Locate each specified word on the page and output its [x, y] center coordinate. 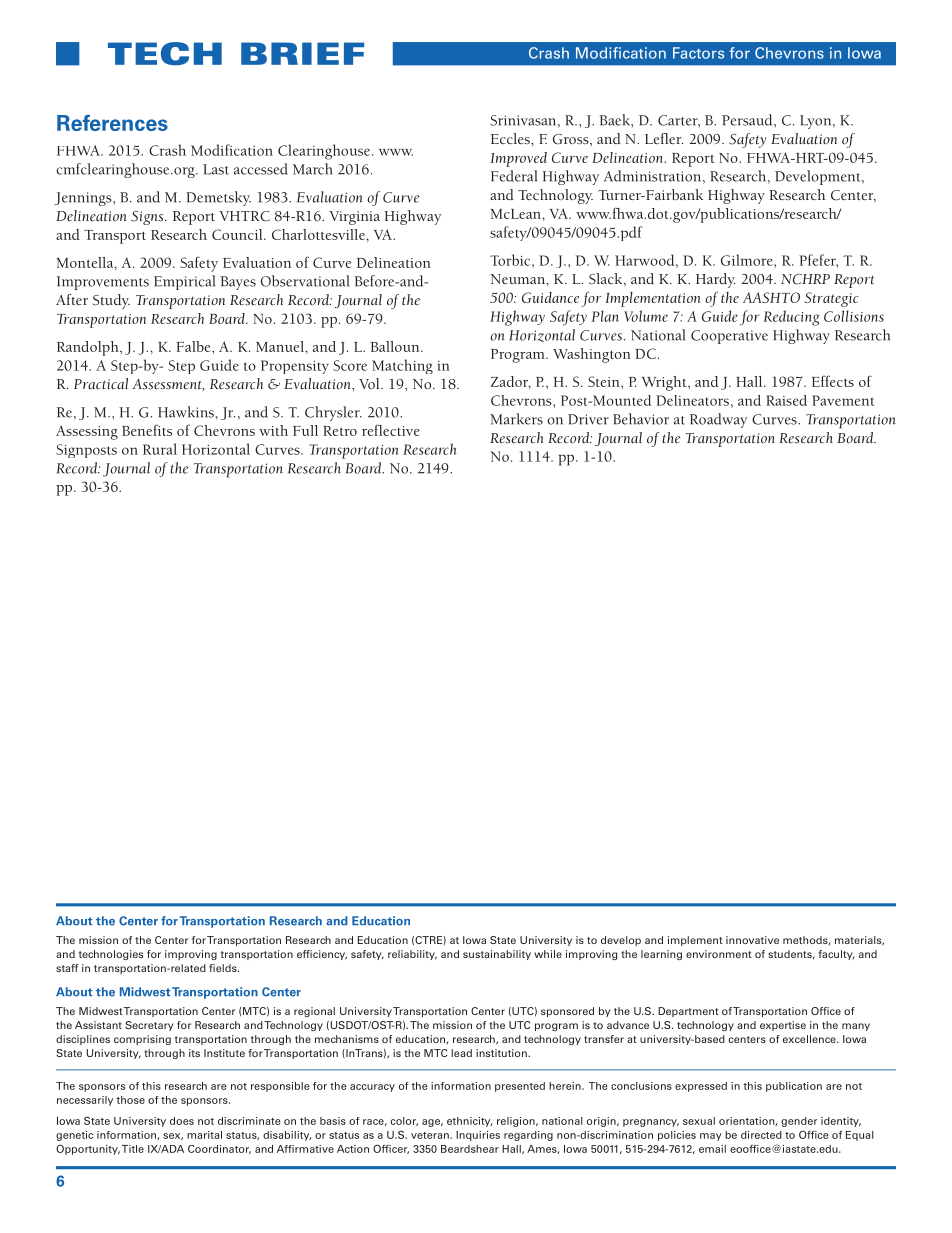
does [182, 1121]
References [112, 123]
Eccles [511, 138]
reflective [391, 430]
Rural [160, 449]
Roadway [718, 420]
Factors [698, 53]
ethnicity [469, 1122]
